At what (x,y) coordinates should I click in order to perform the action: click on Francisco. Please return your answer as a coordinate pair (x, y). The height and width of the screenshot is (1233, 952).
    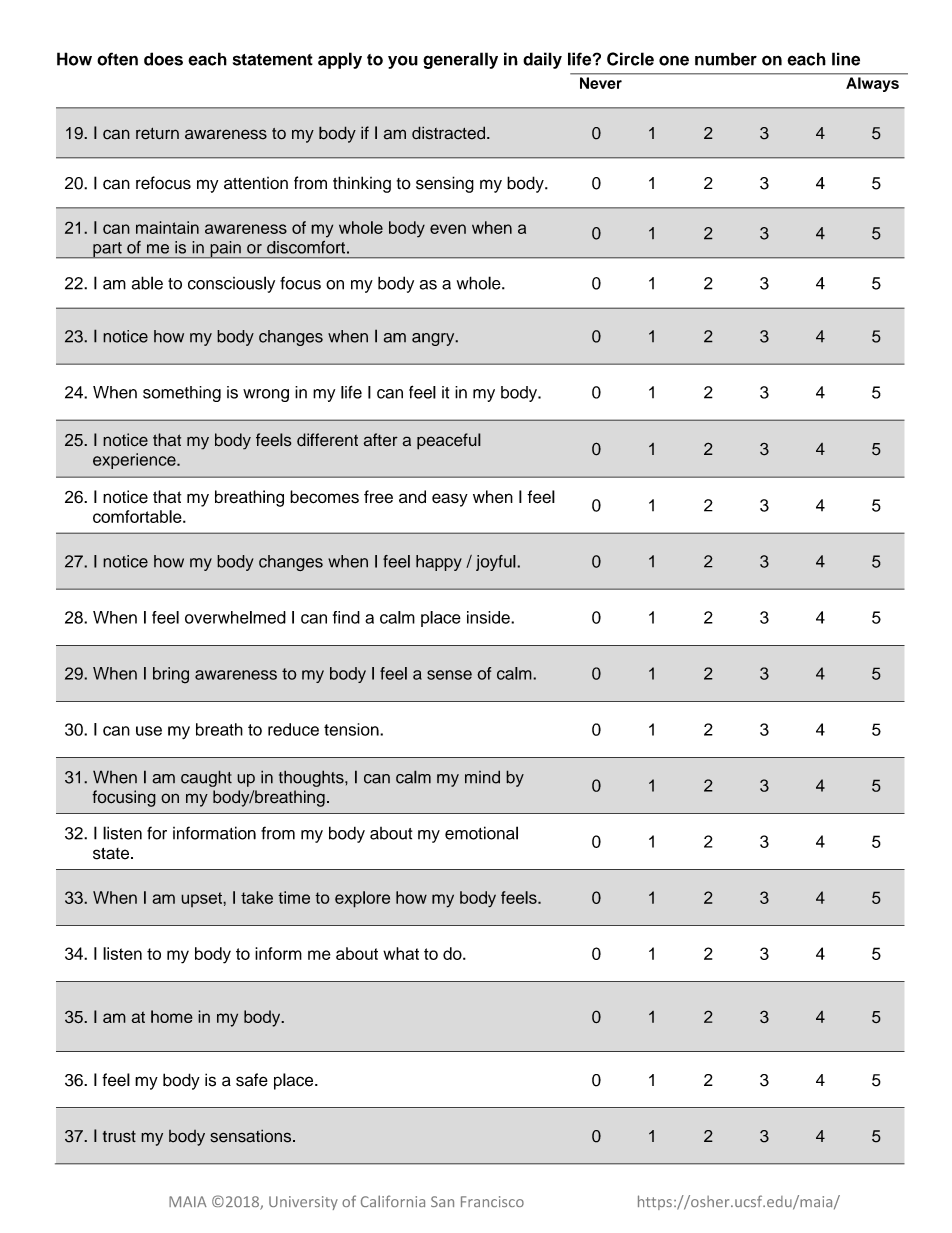
    Looking at the image, I should click on (492, 1201).
